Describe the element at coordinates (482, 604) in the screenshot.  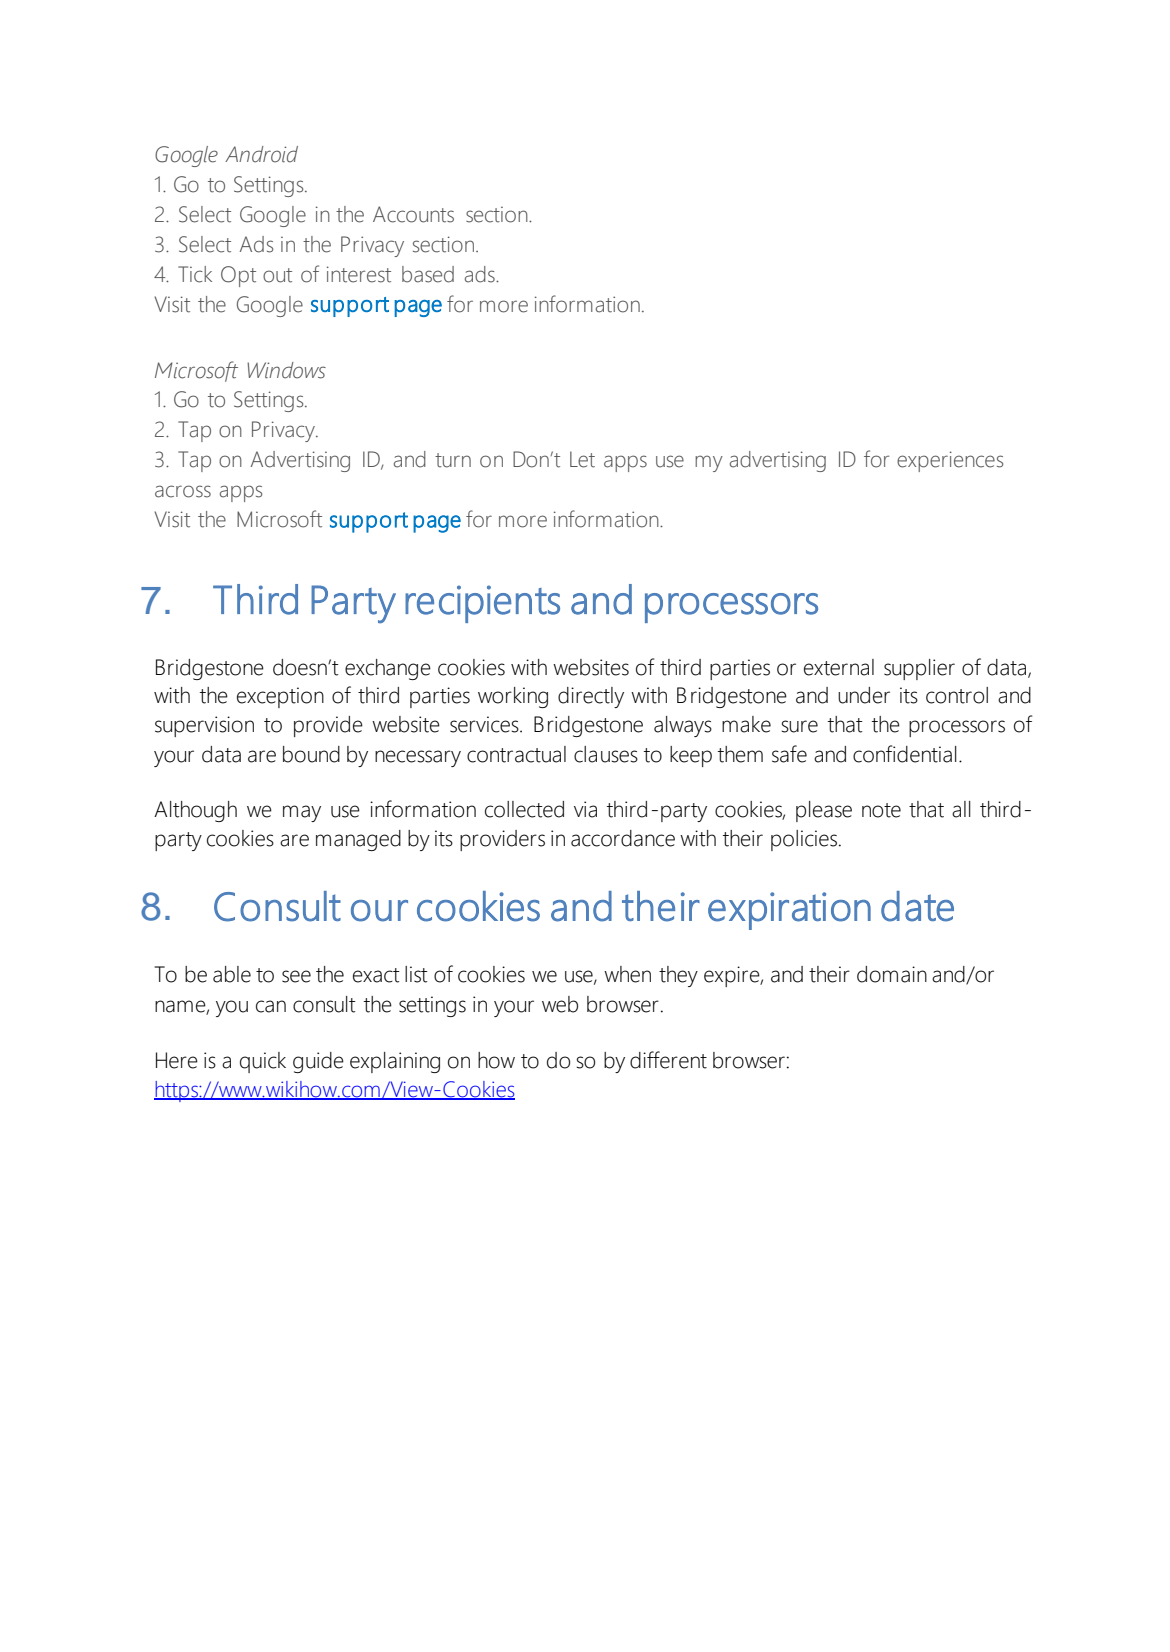
I see `recipients` at that location.
